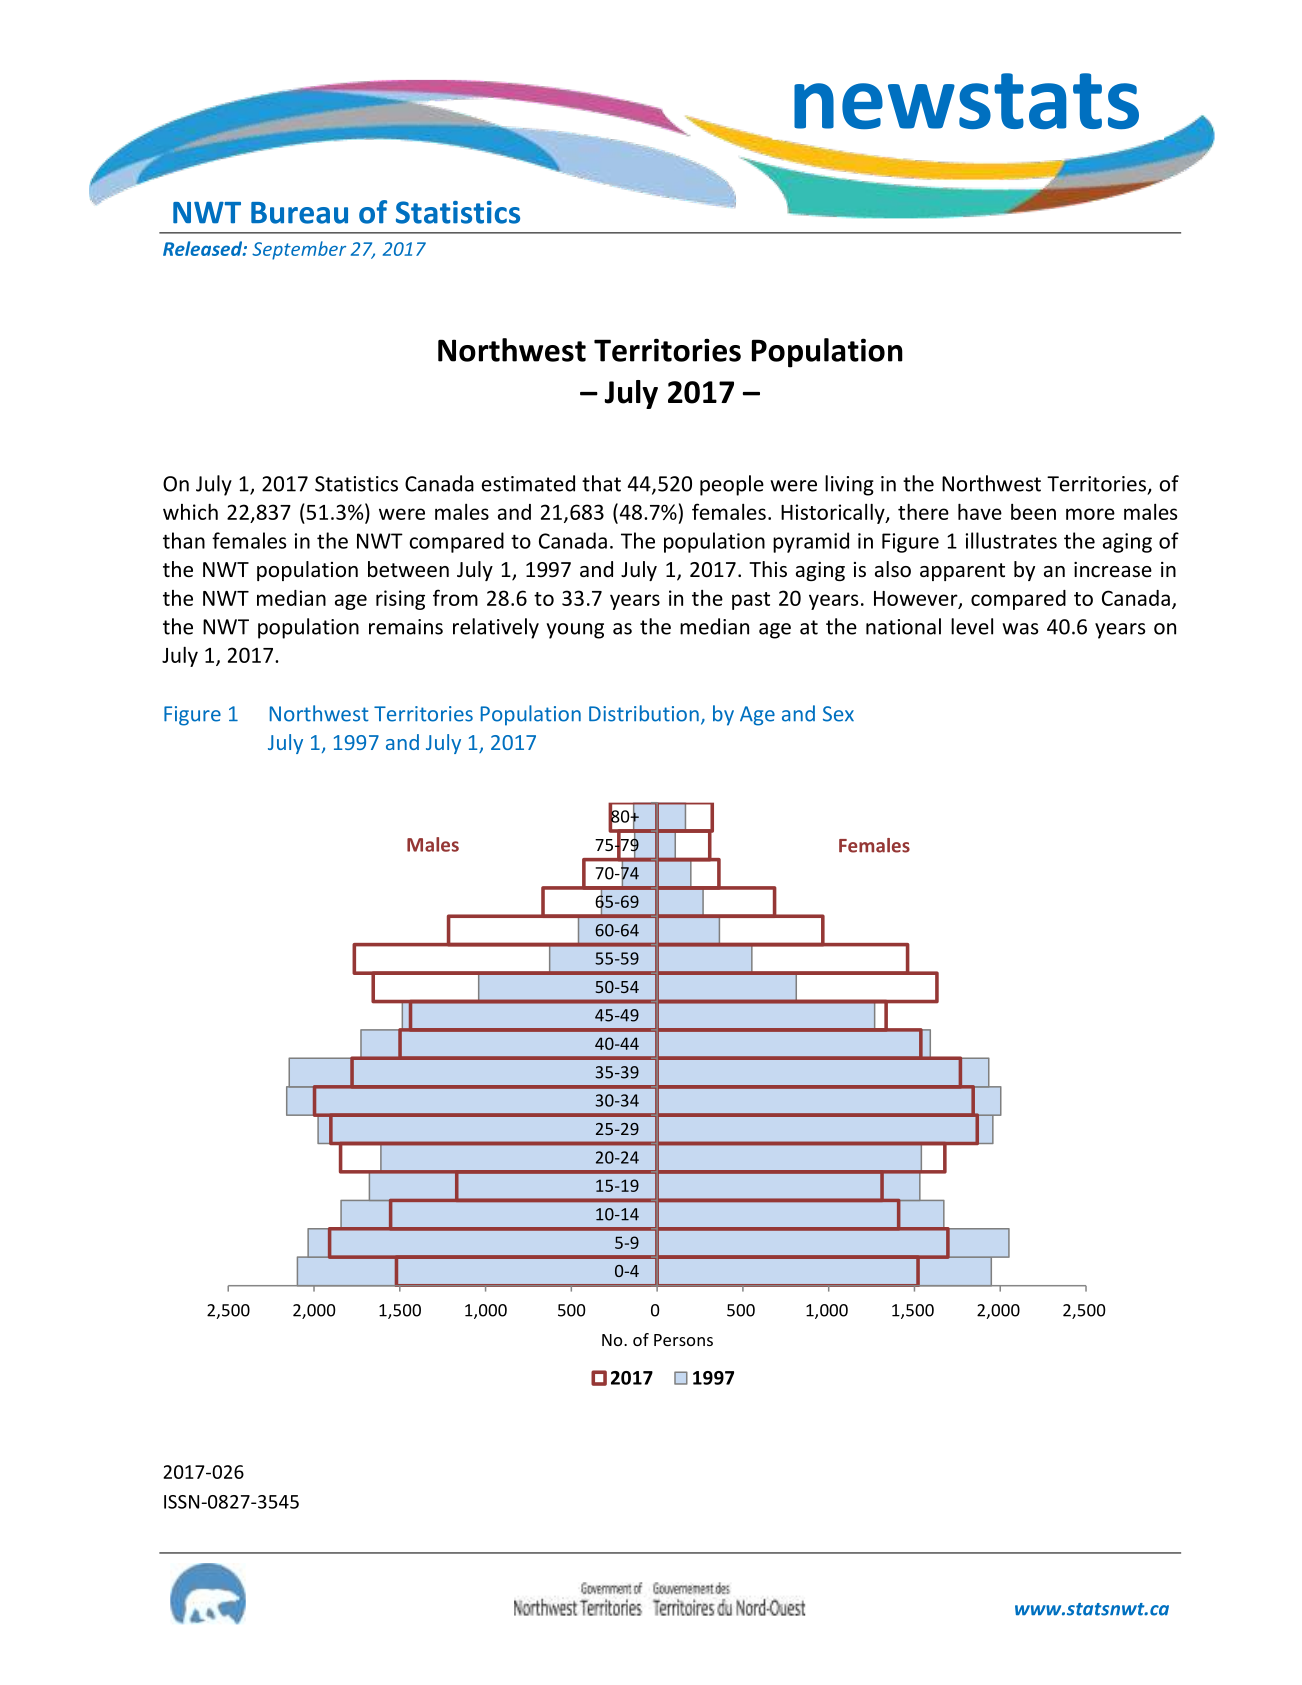 This screenshot has height=1685, width=1302. I want to click on was, so click(1020, 629).
